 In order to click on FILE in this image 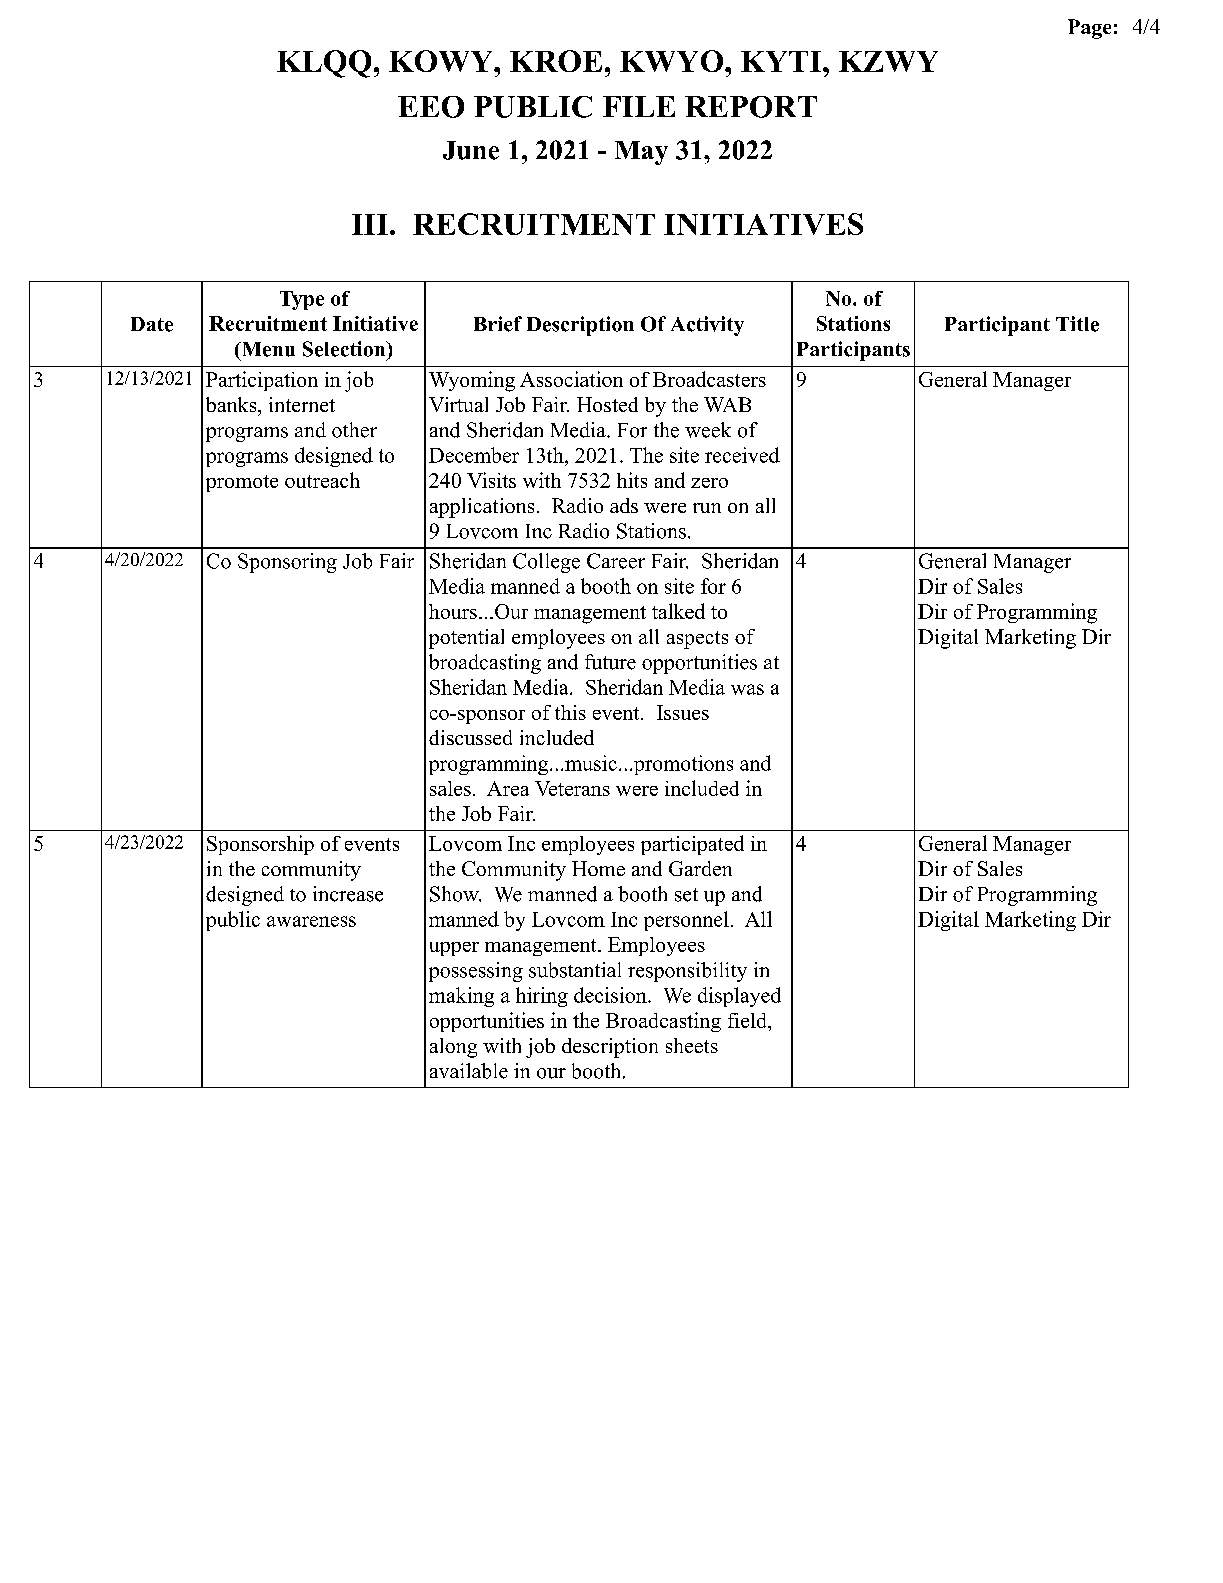, I will do `click(639, 106)`.
